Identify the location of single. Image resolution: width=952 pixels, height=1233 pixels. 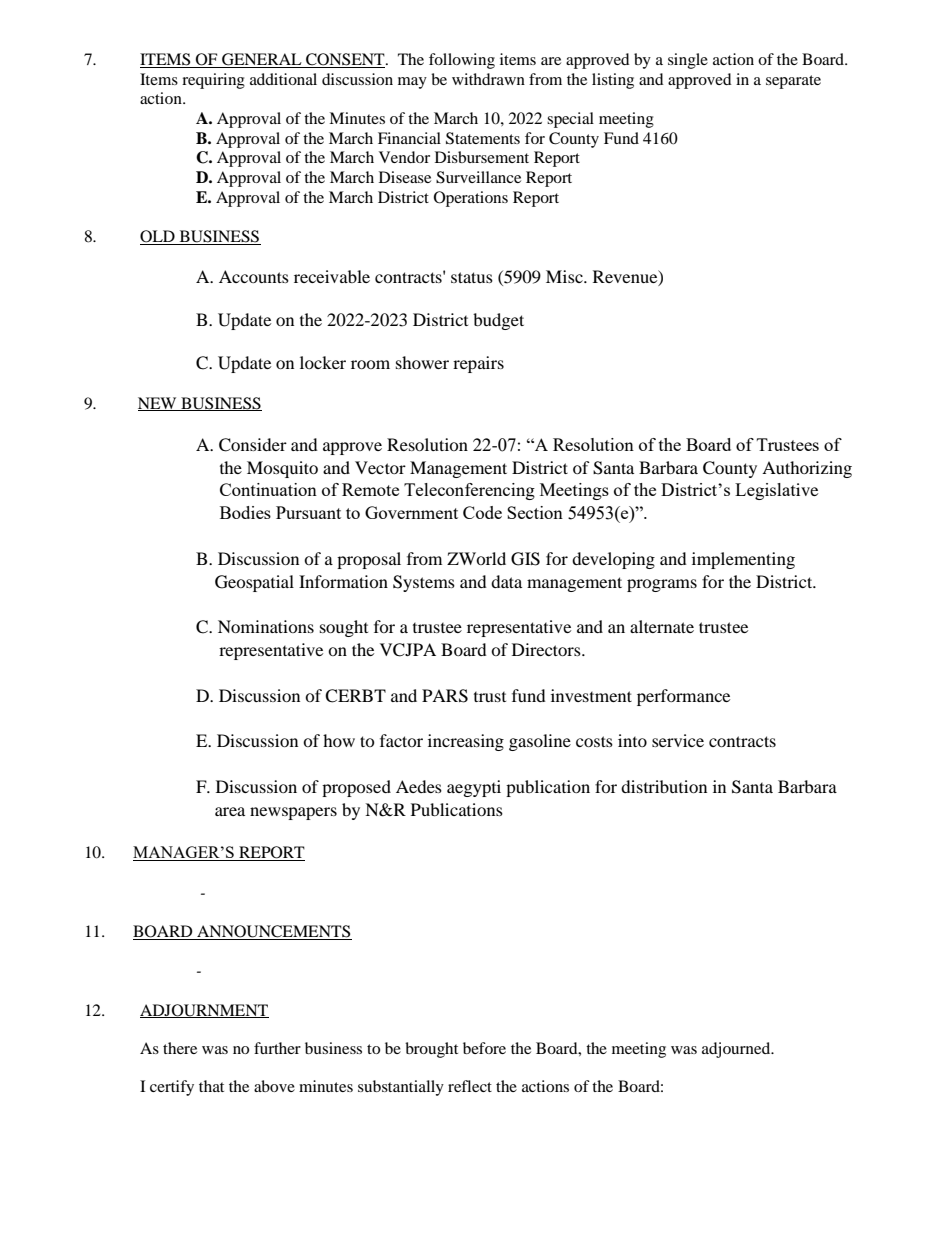
(688, 61).
